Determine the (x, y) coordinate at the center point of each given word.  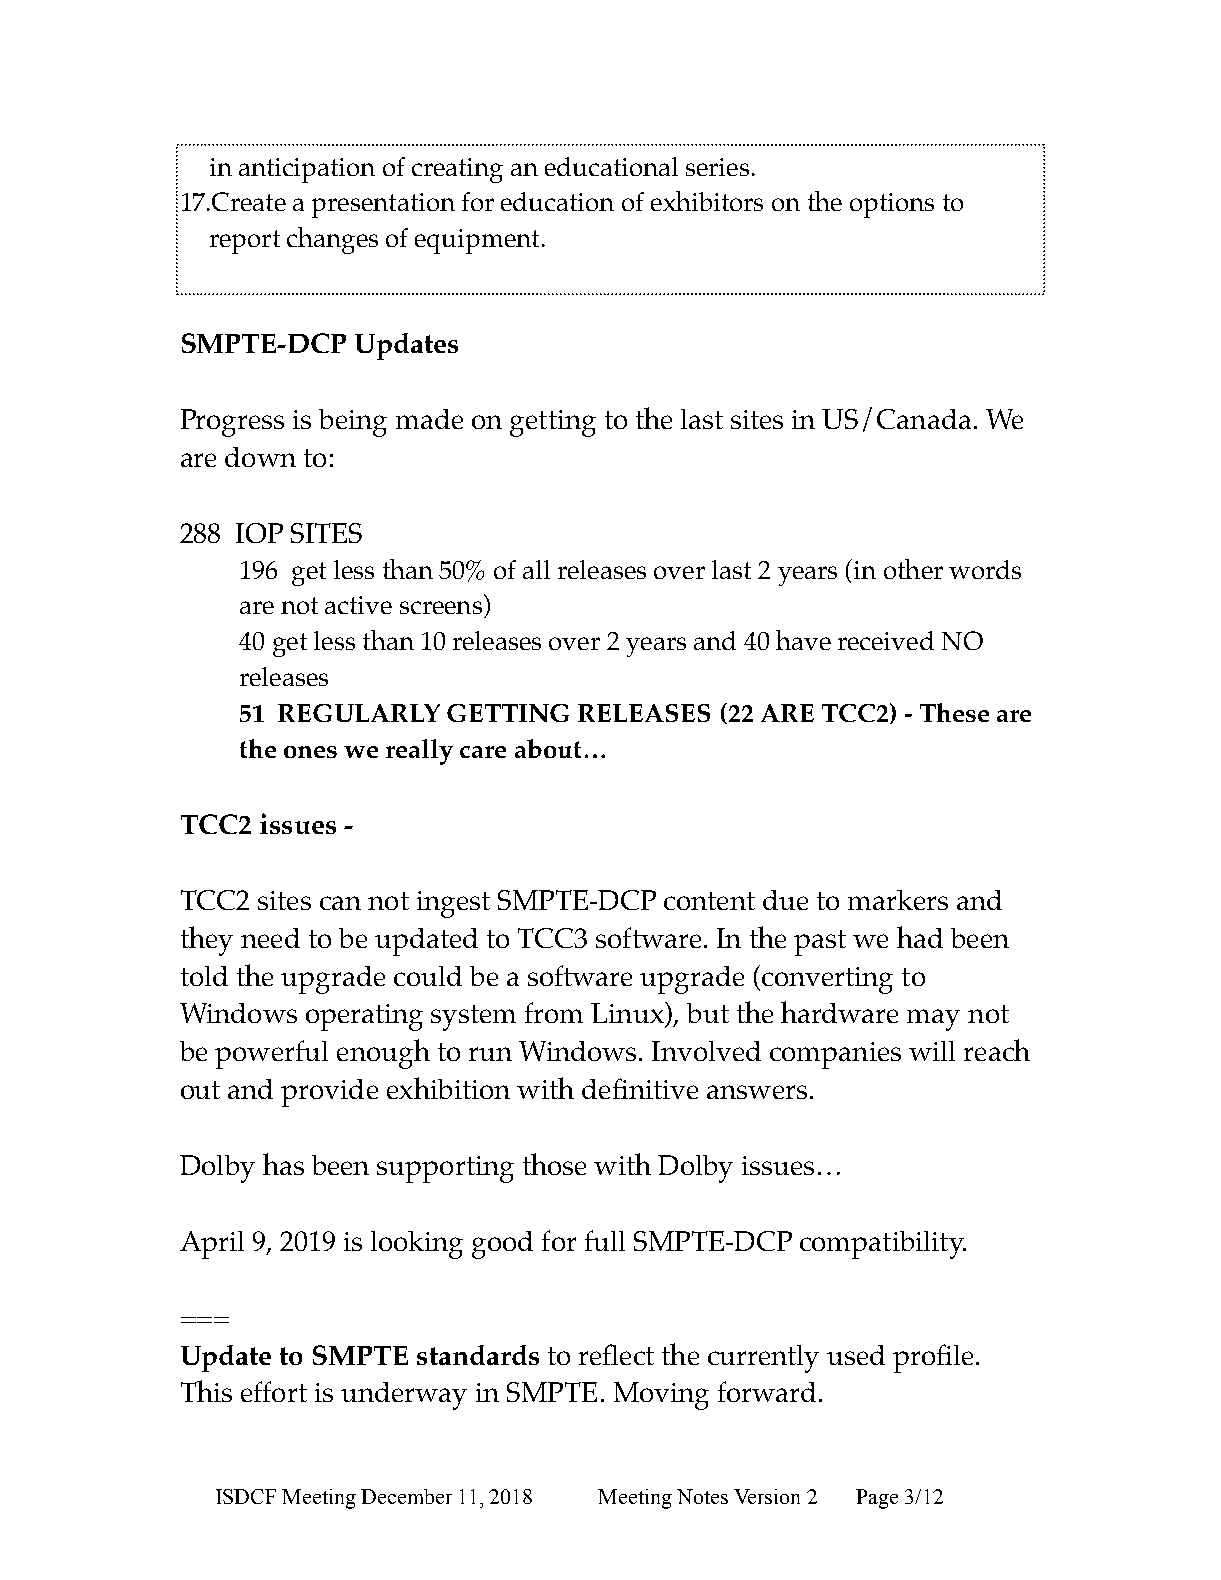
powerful (271, 1054)
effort (274, 1391)
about (548, 748)
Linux (628, 1012)
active (358, 605)
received (886, 640)
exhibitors (707, 201)
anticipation (307, 170)
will (932, 1051)
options (892, 205)
